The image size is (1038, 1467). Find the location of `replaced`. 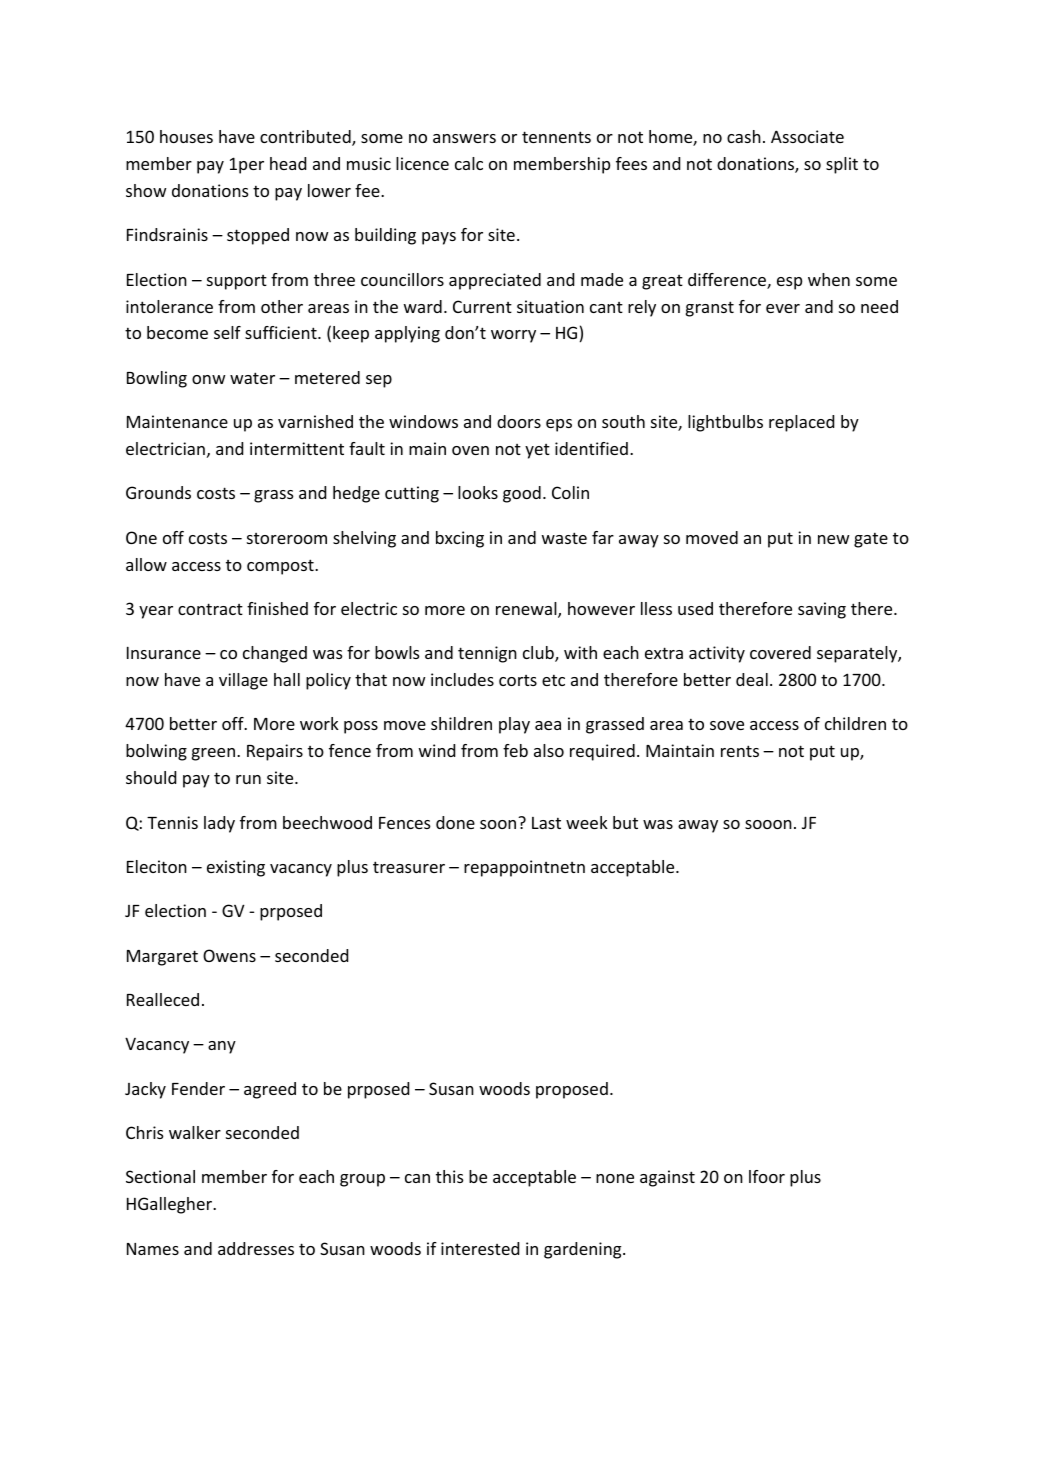

replaced is located at coordinates (801, 423).
